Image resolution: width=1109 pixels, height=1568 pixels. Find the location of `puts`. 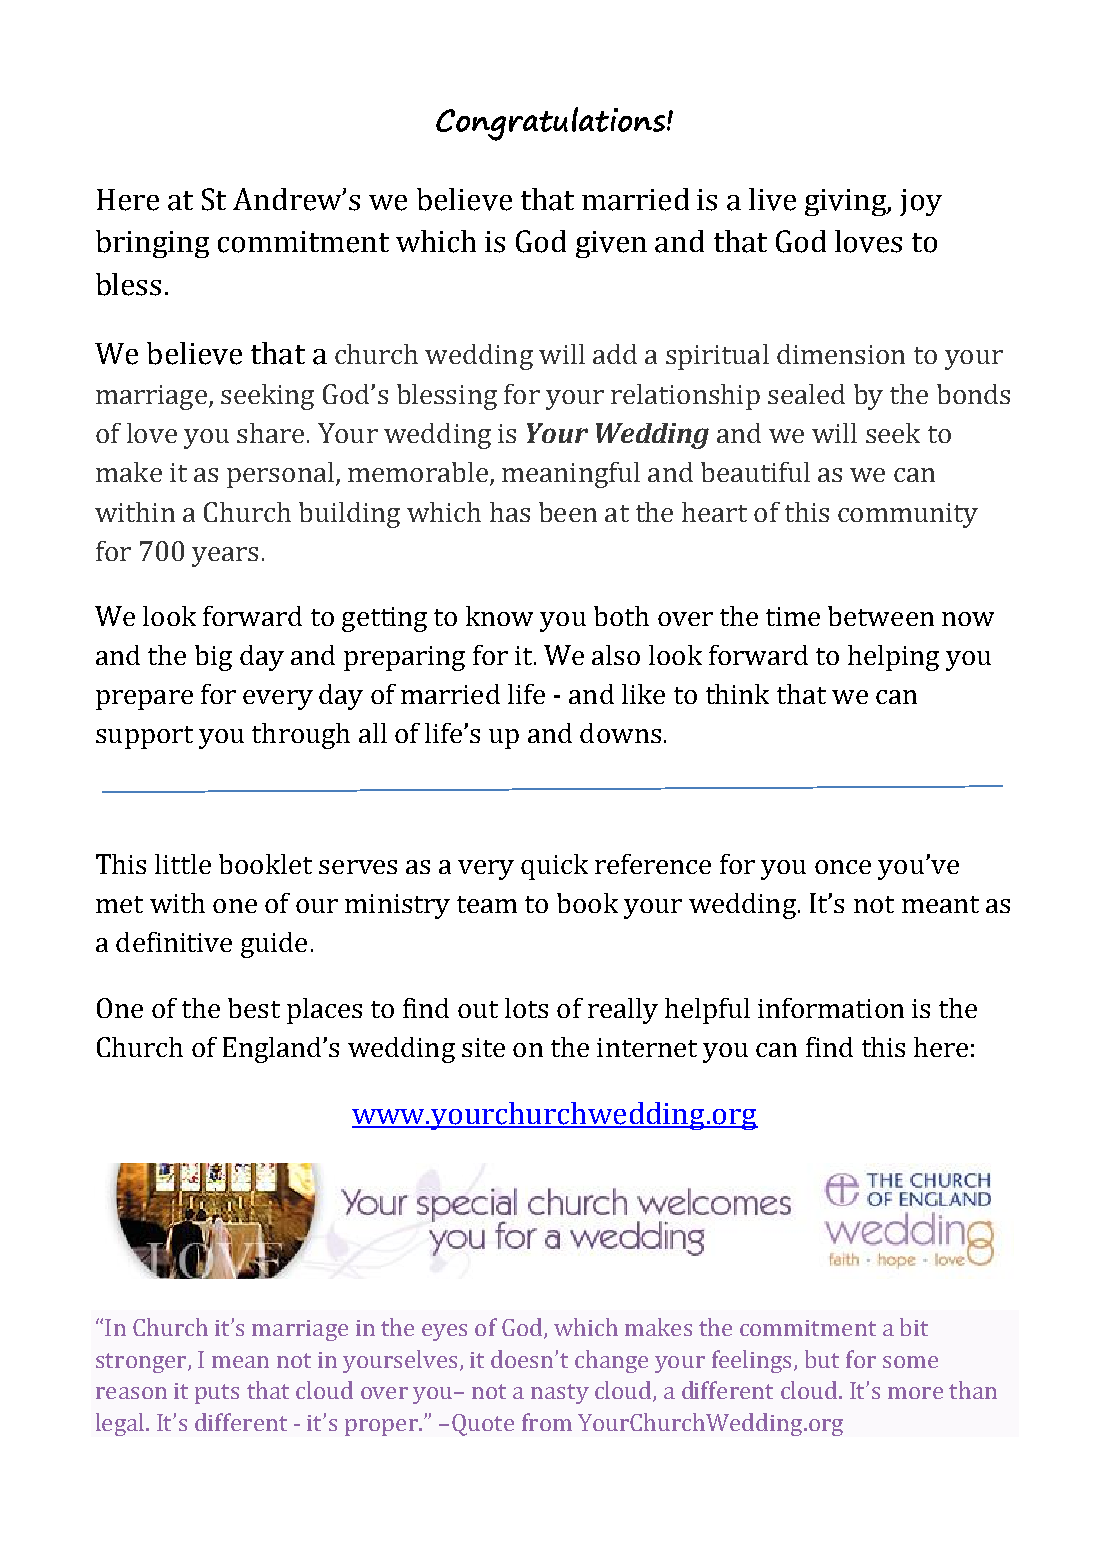

puts is located at coordinates (217, 1394).
